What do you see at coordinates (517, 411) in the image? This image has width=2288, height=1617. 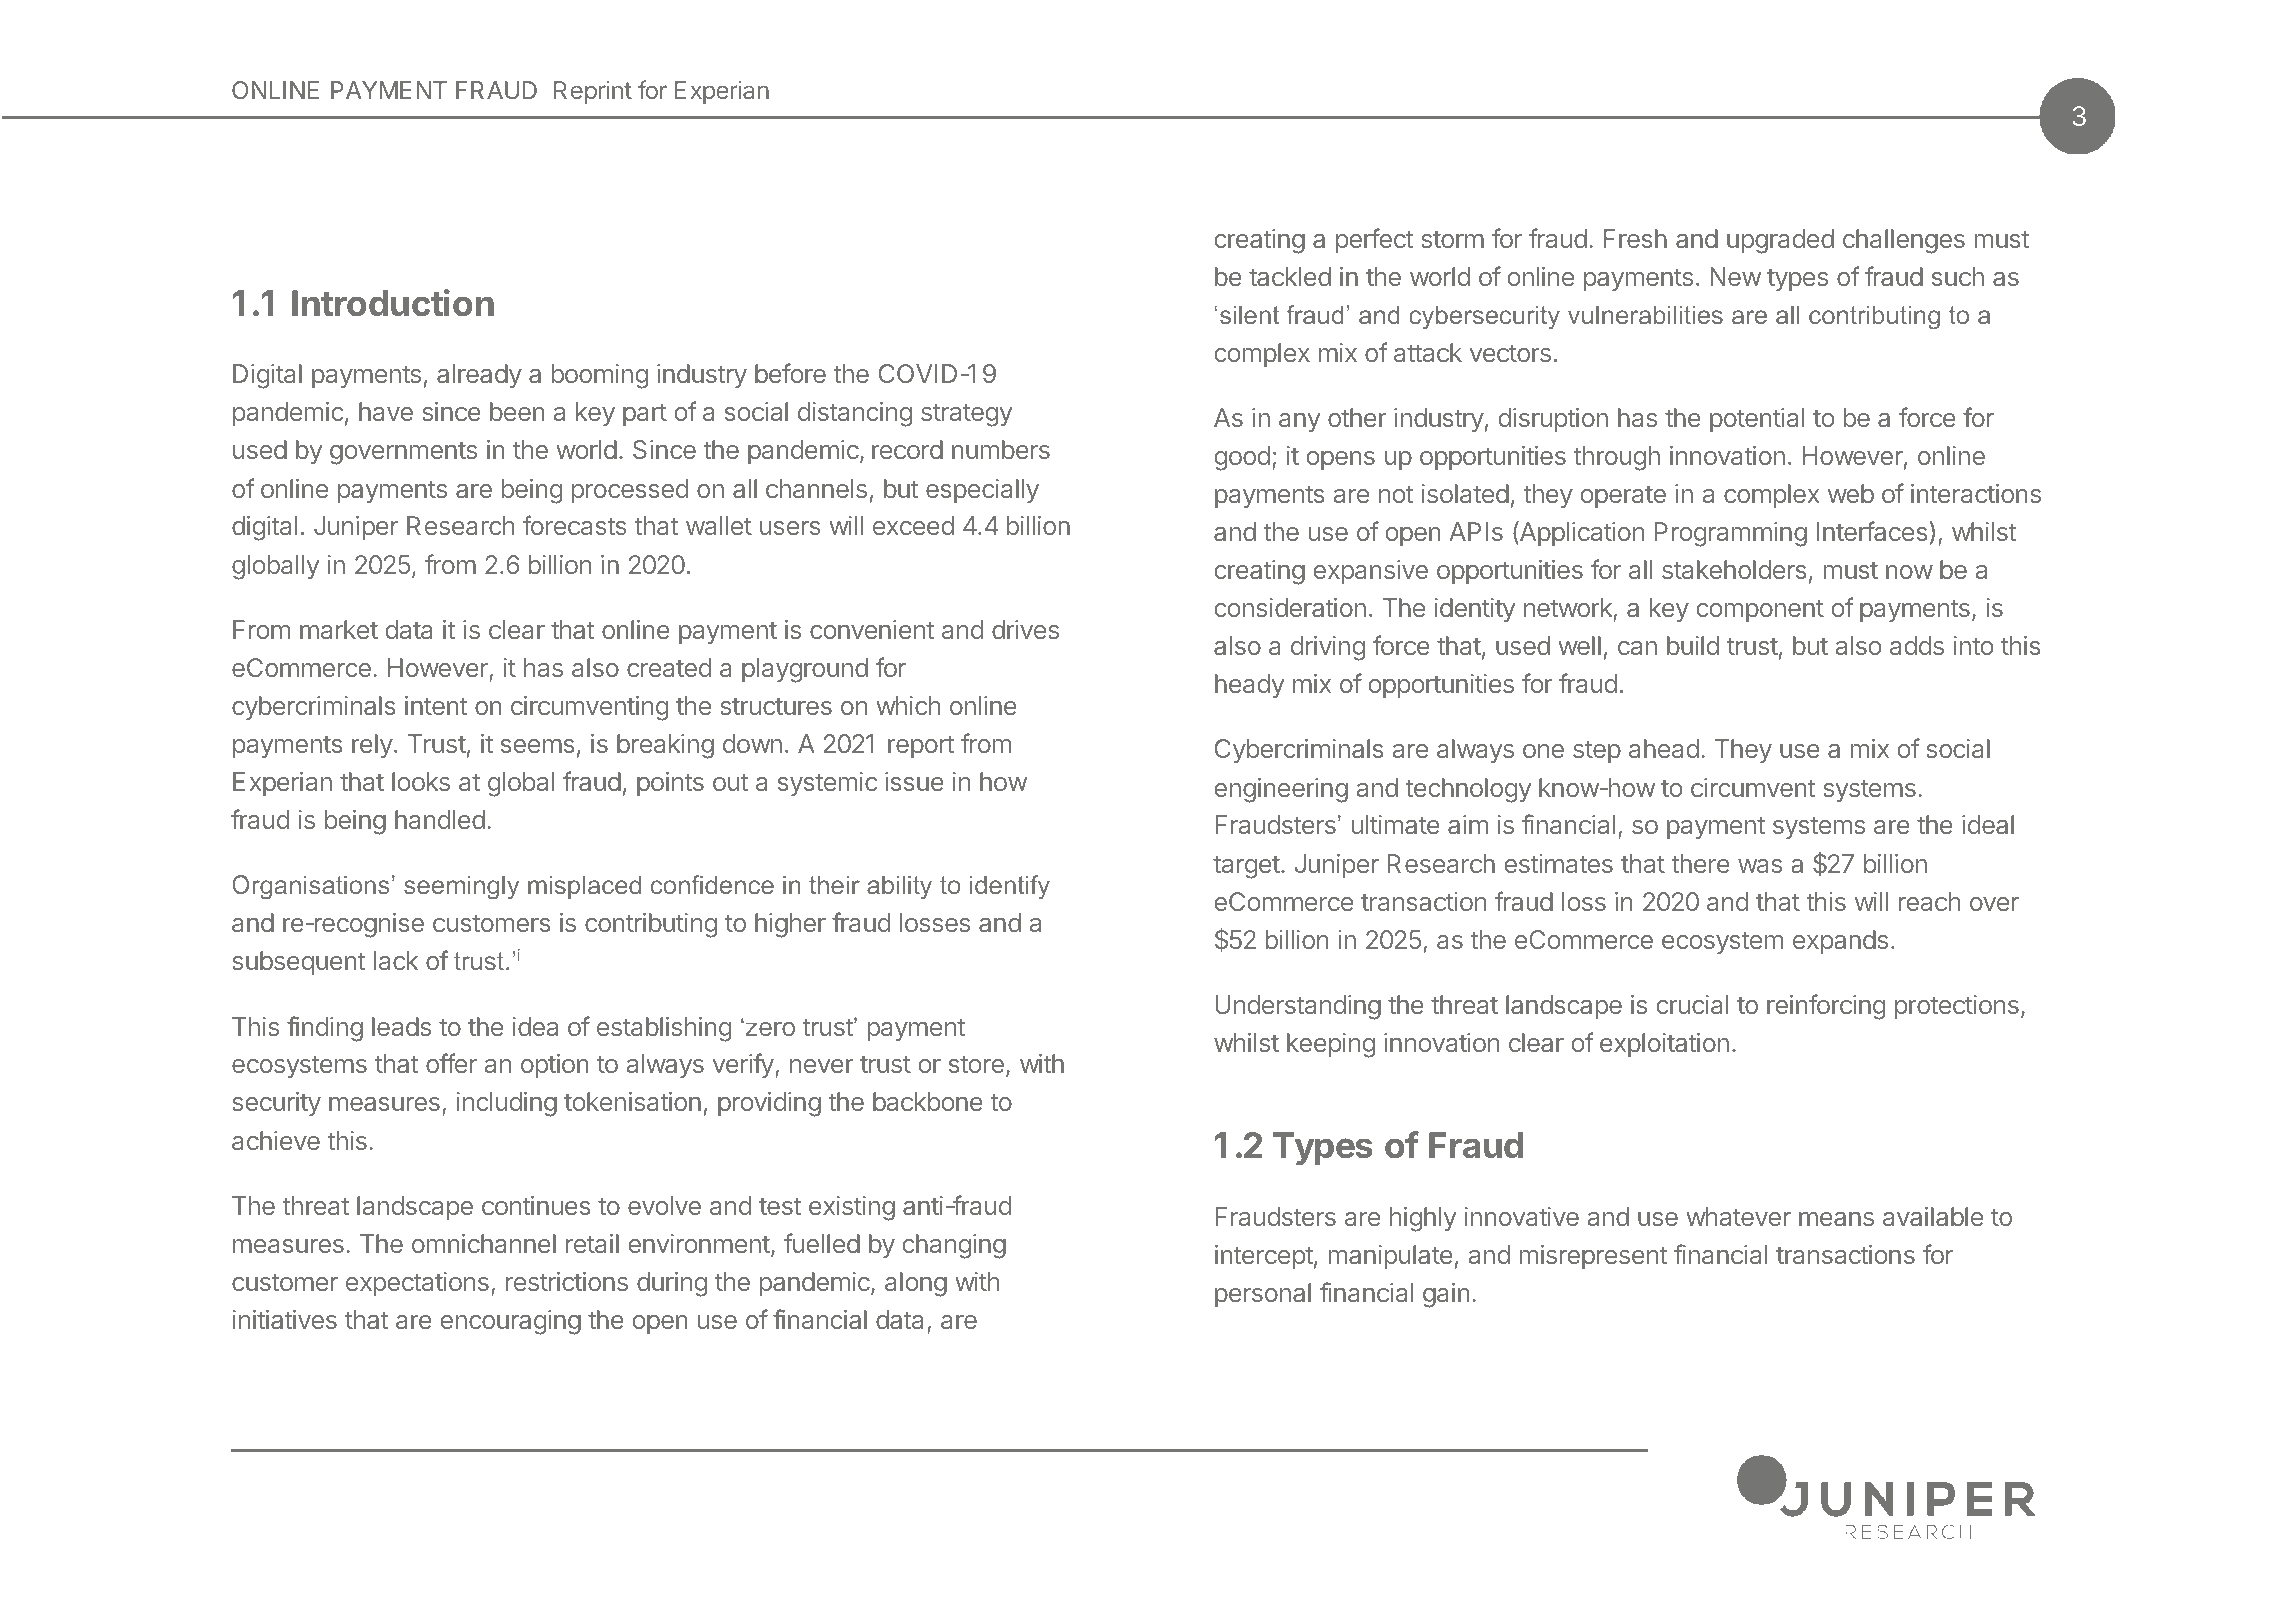 I see `been` at bounding box center [517, 411].
